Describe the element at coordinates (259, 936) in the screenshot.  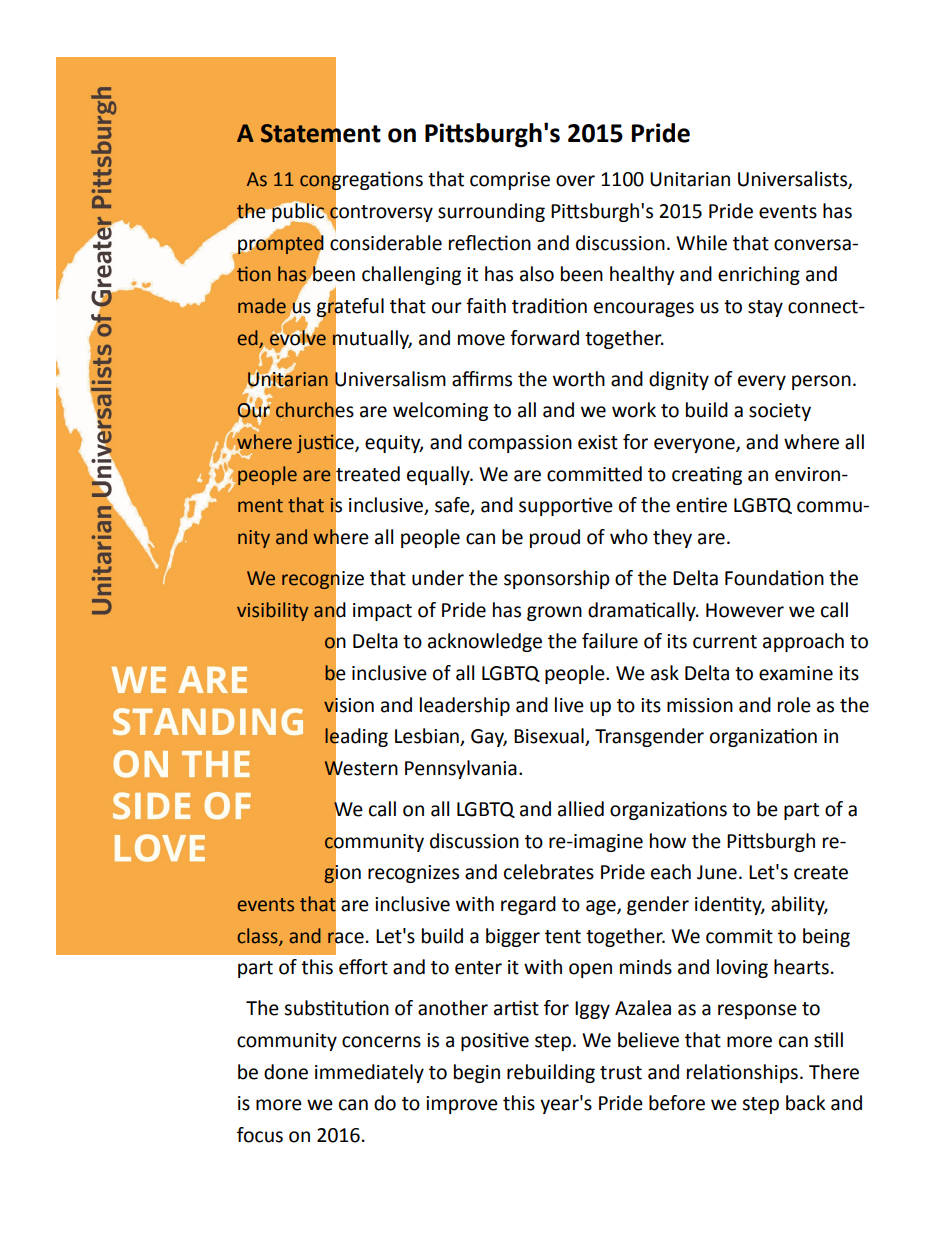
I see `class` at that location.
